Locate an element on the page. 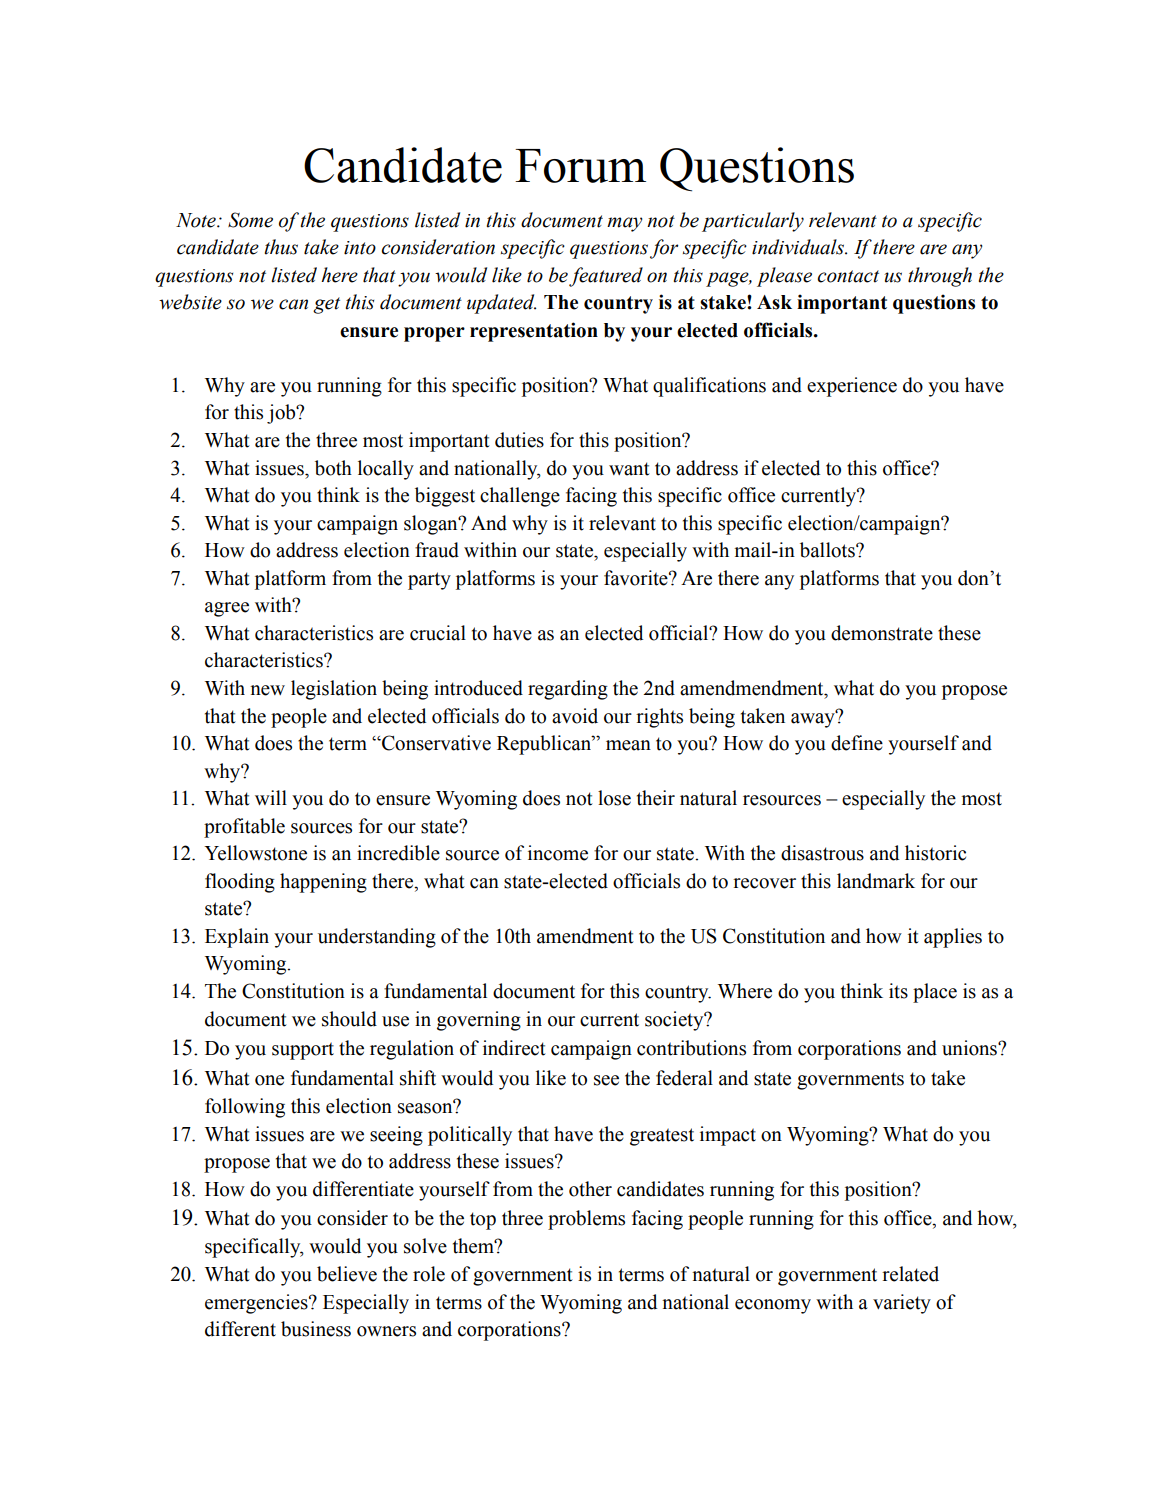 This document has width=1159, height=1500. agree is located at coordinates (227, 609).
